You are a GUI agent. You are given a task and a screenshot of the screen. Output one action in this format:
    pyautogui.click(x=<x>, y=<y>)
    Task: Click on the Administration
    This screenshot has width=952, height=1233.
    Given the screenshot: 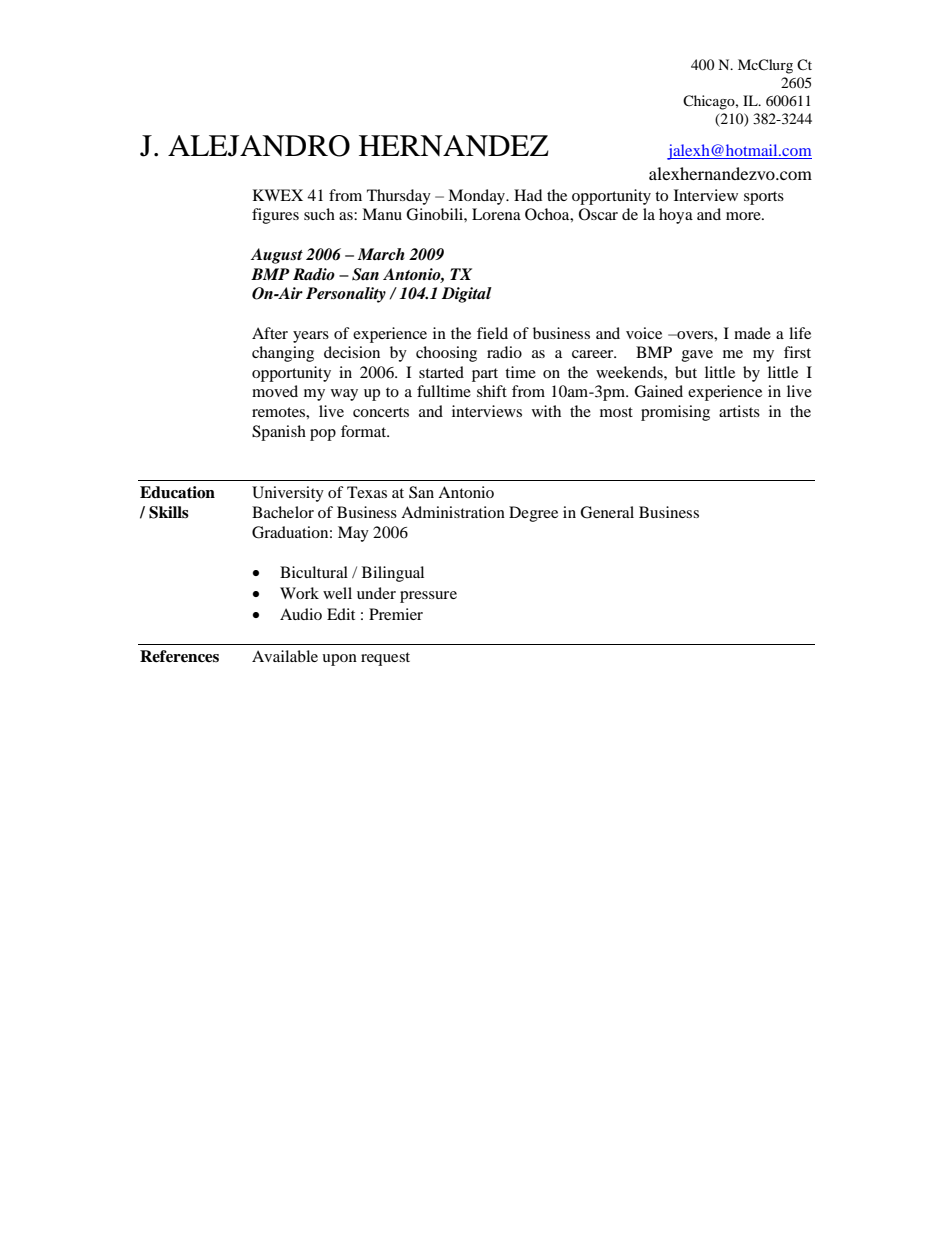 What is the action you would take?
    pyautogui.click(x=453, y=512)
